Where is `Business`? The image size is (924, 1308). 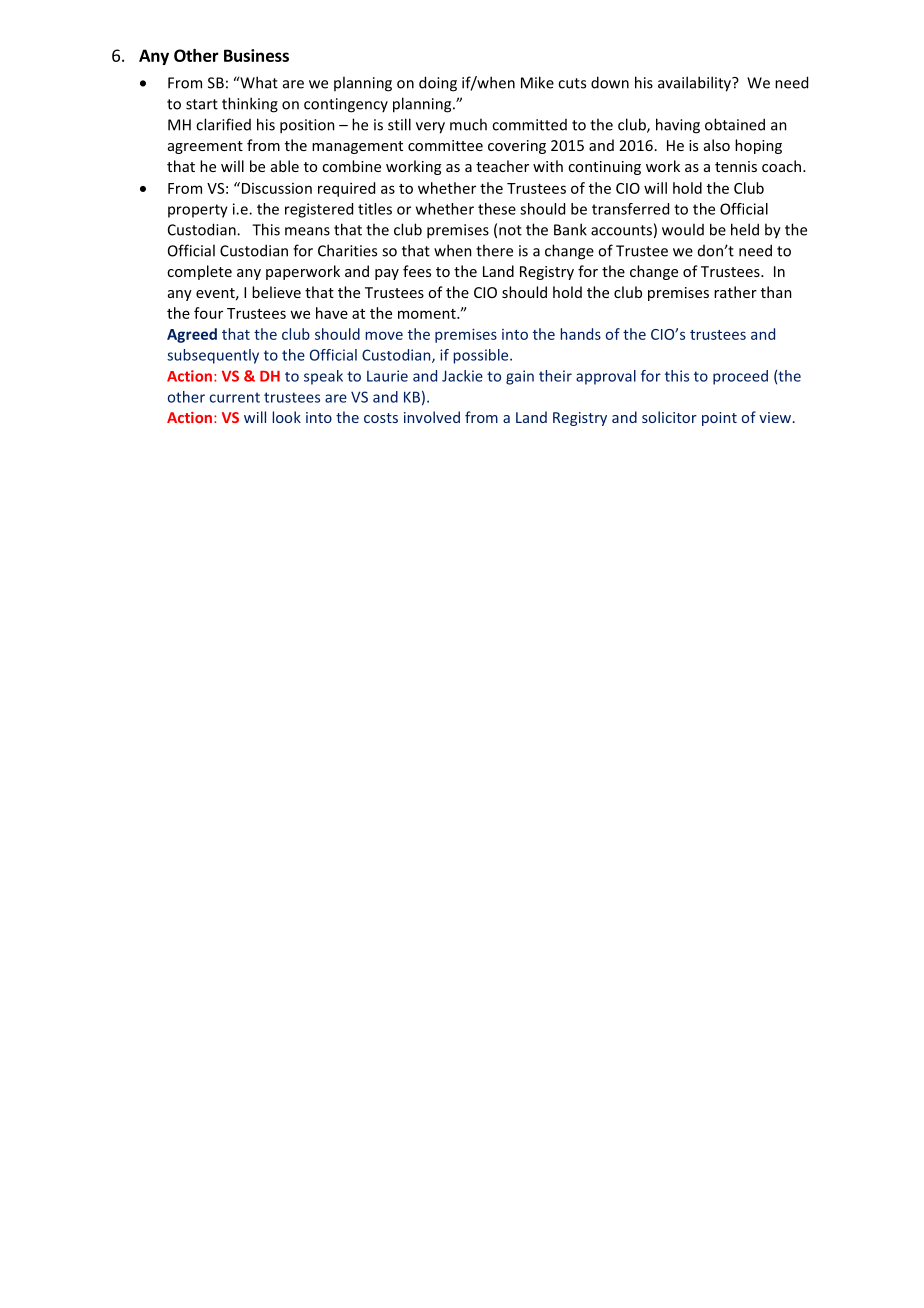
Business is located at coordinates (256, 55).
